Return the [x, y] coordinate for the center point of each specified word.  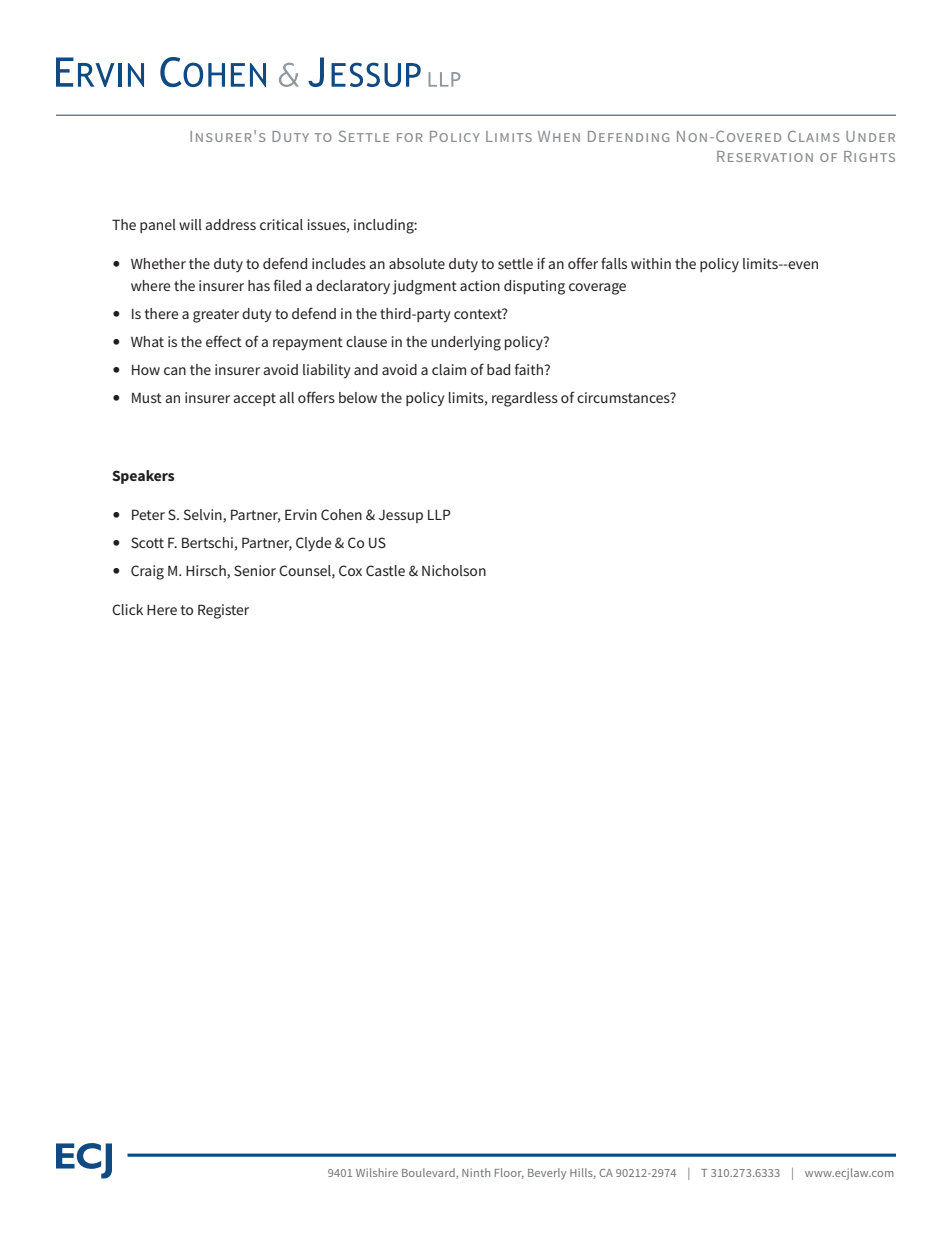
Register [223, 611]
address [230, 224]
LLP [439, 514]
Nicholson [454, 570]
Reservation [765, 156]
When [559, 136]
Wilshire [377, 1172]
